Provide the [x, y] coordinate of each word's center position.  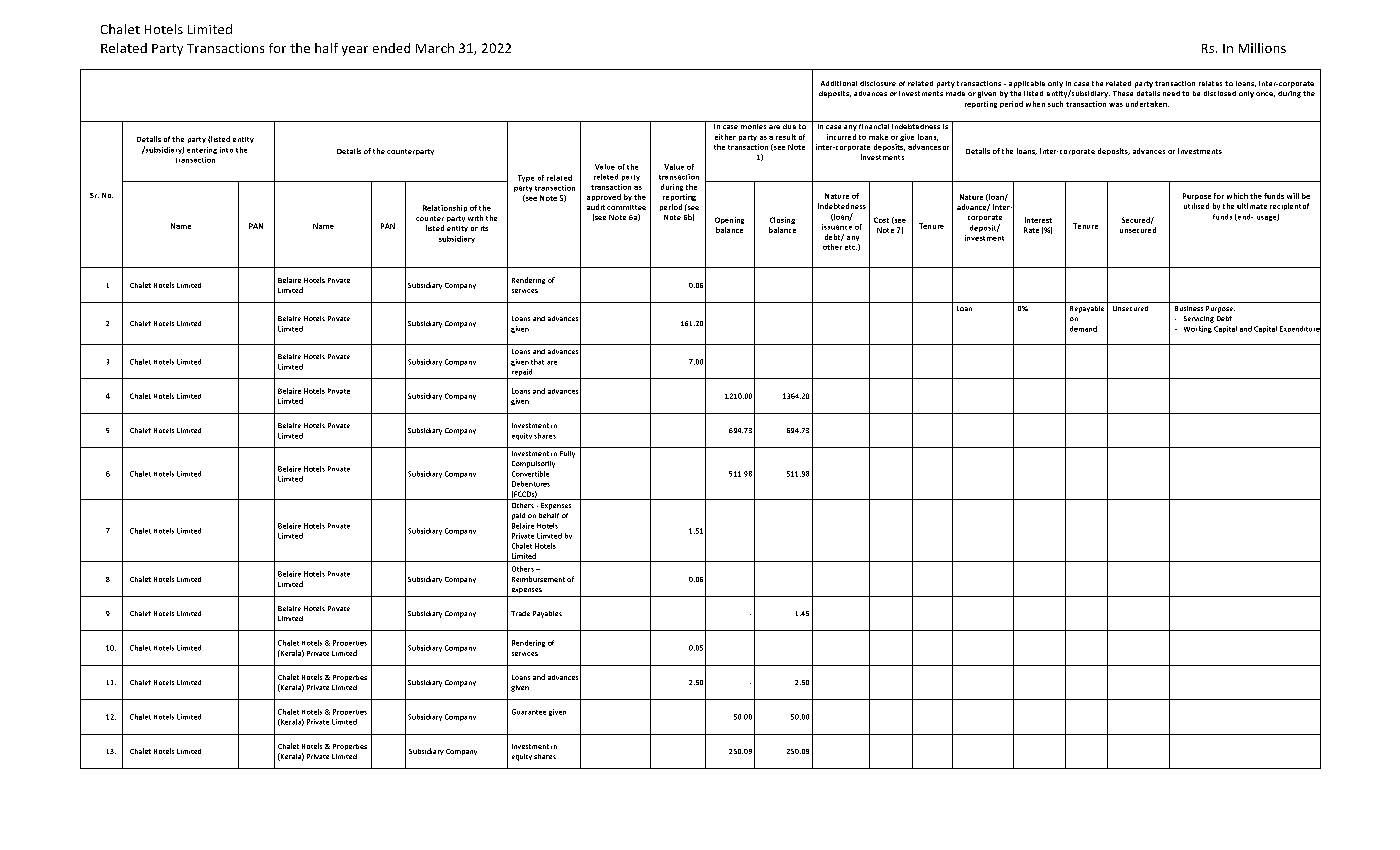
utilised [1196, 206]
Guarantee [529, 712]
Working [1198, 329]
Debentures [531, 484]
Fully [567, 454]
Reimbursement [538, 579]
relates [1210, 83]
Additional [839, 83]
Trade [520, 613]
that [537, 362]
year [355, 51]
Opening [729, 220]
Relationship [445, 208]
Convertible [530, 474]
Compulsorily [533, 464]
